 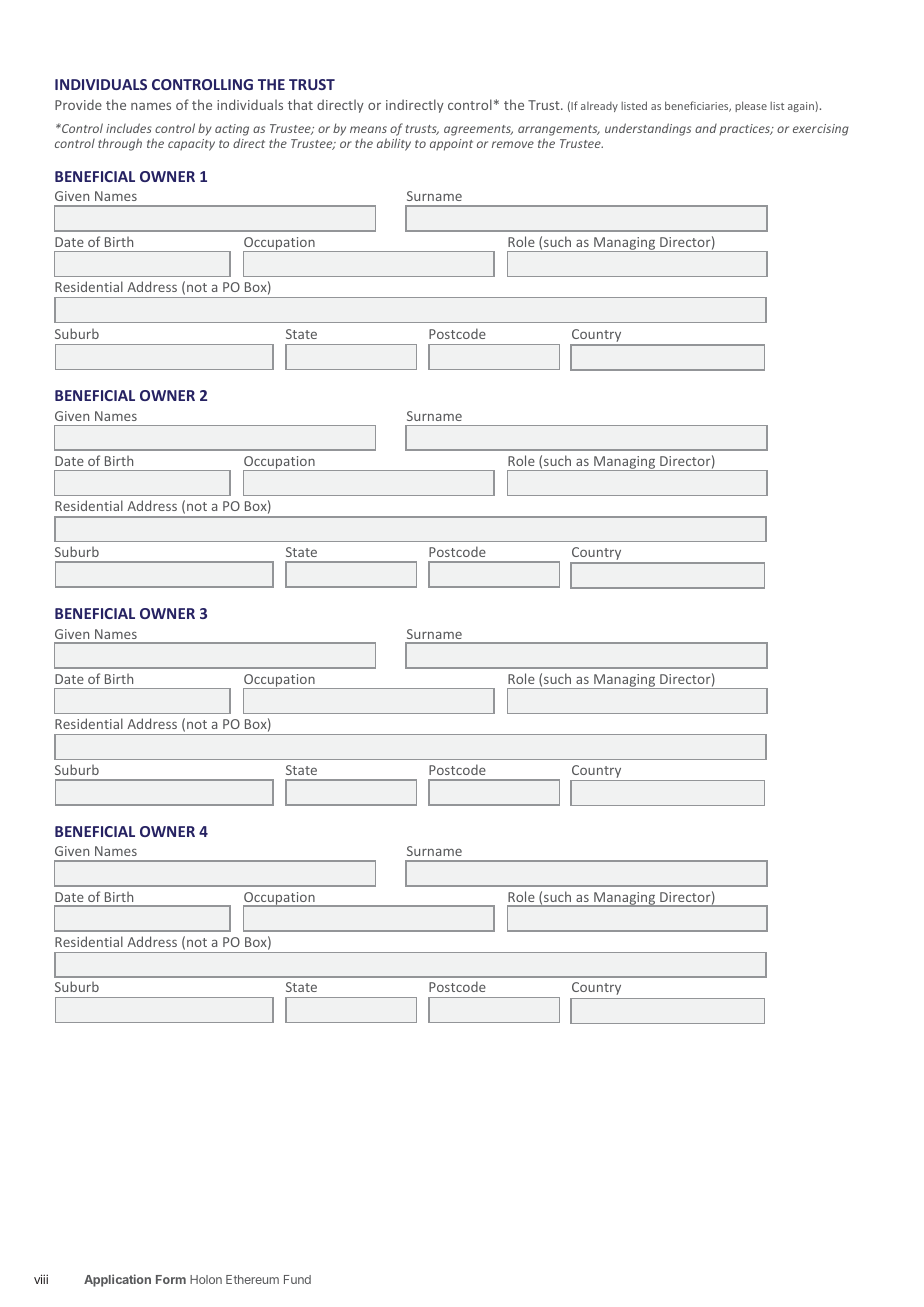 I want to click on understandings, so click(x=648, y=129).
